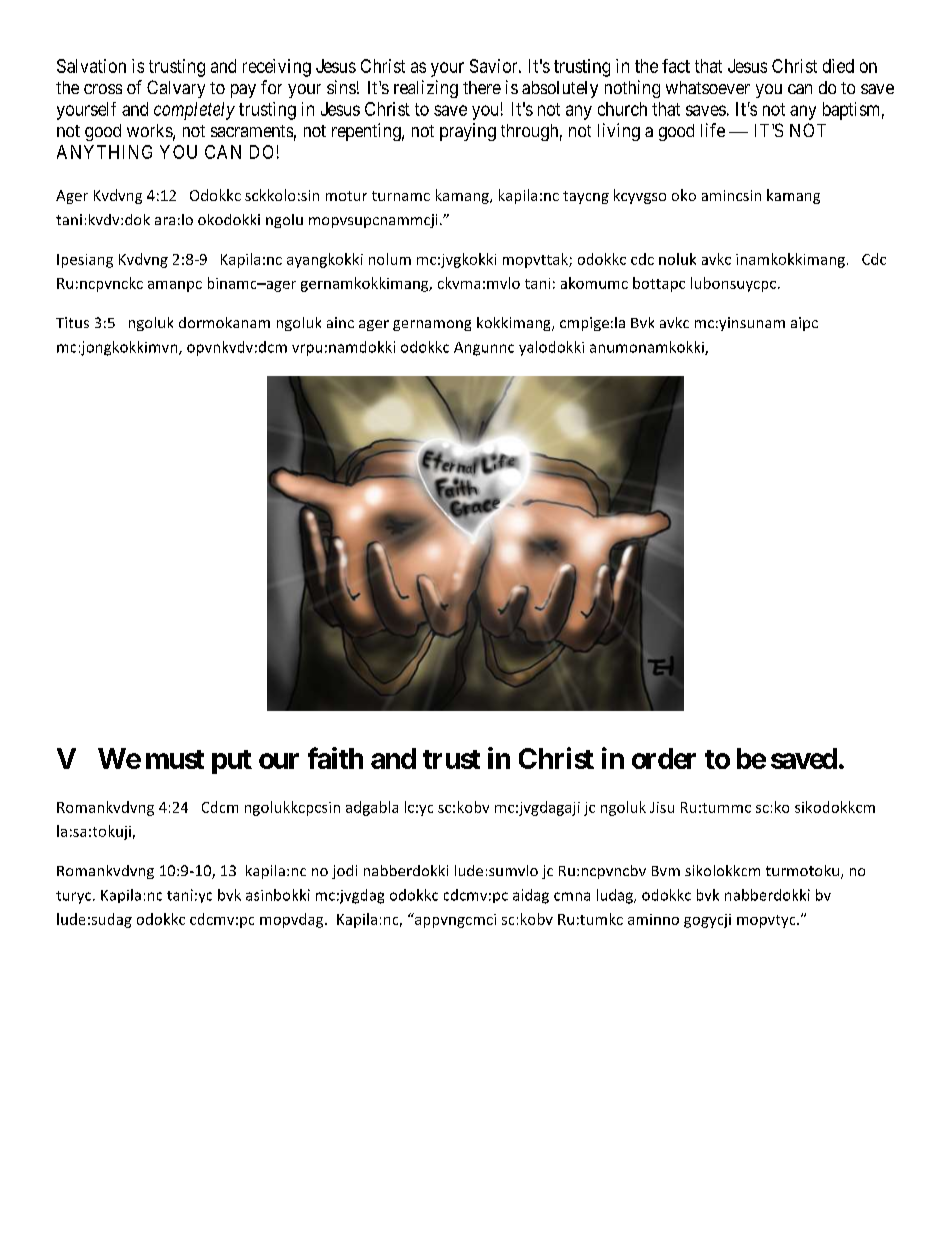  Describe the element at coordinates (468, 132) in the screenshot. I see `praying` at that location.
